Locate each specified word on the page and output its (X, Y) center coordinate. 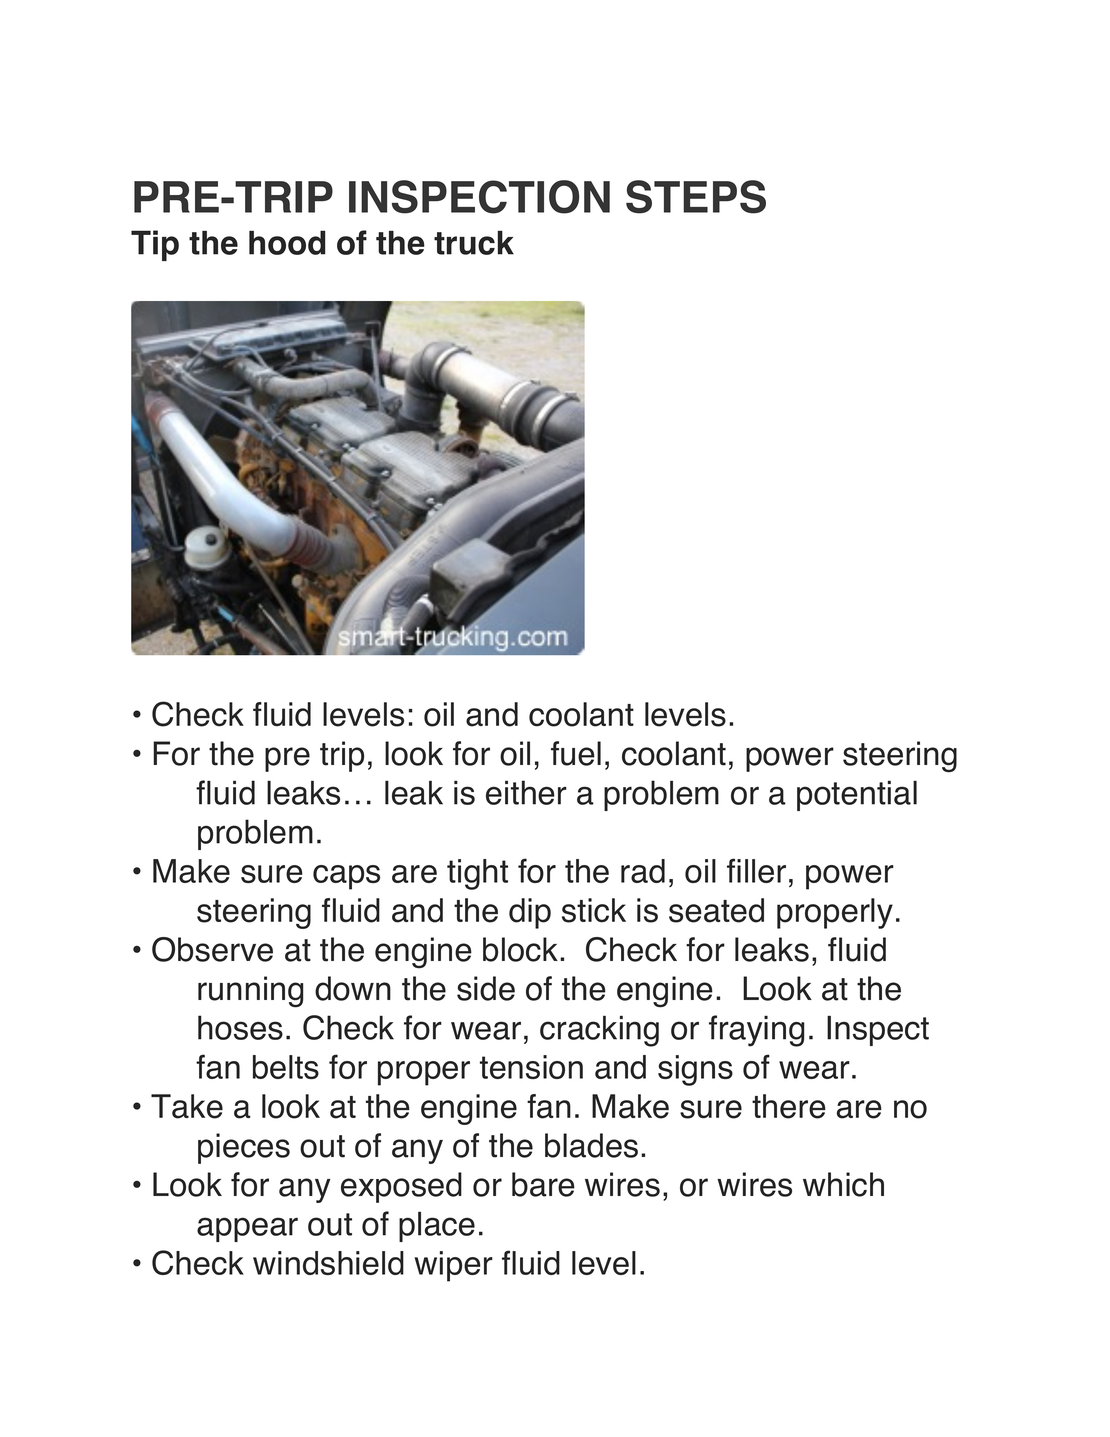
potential (857, 796)
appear (247, 1229)
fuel (576, 753)
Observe (212, 949)
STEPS (696, 197)
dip (530, 913)
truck (474, 243)
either (526, 792)
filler (756, 870)
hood (287, 242)
